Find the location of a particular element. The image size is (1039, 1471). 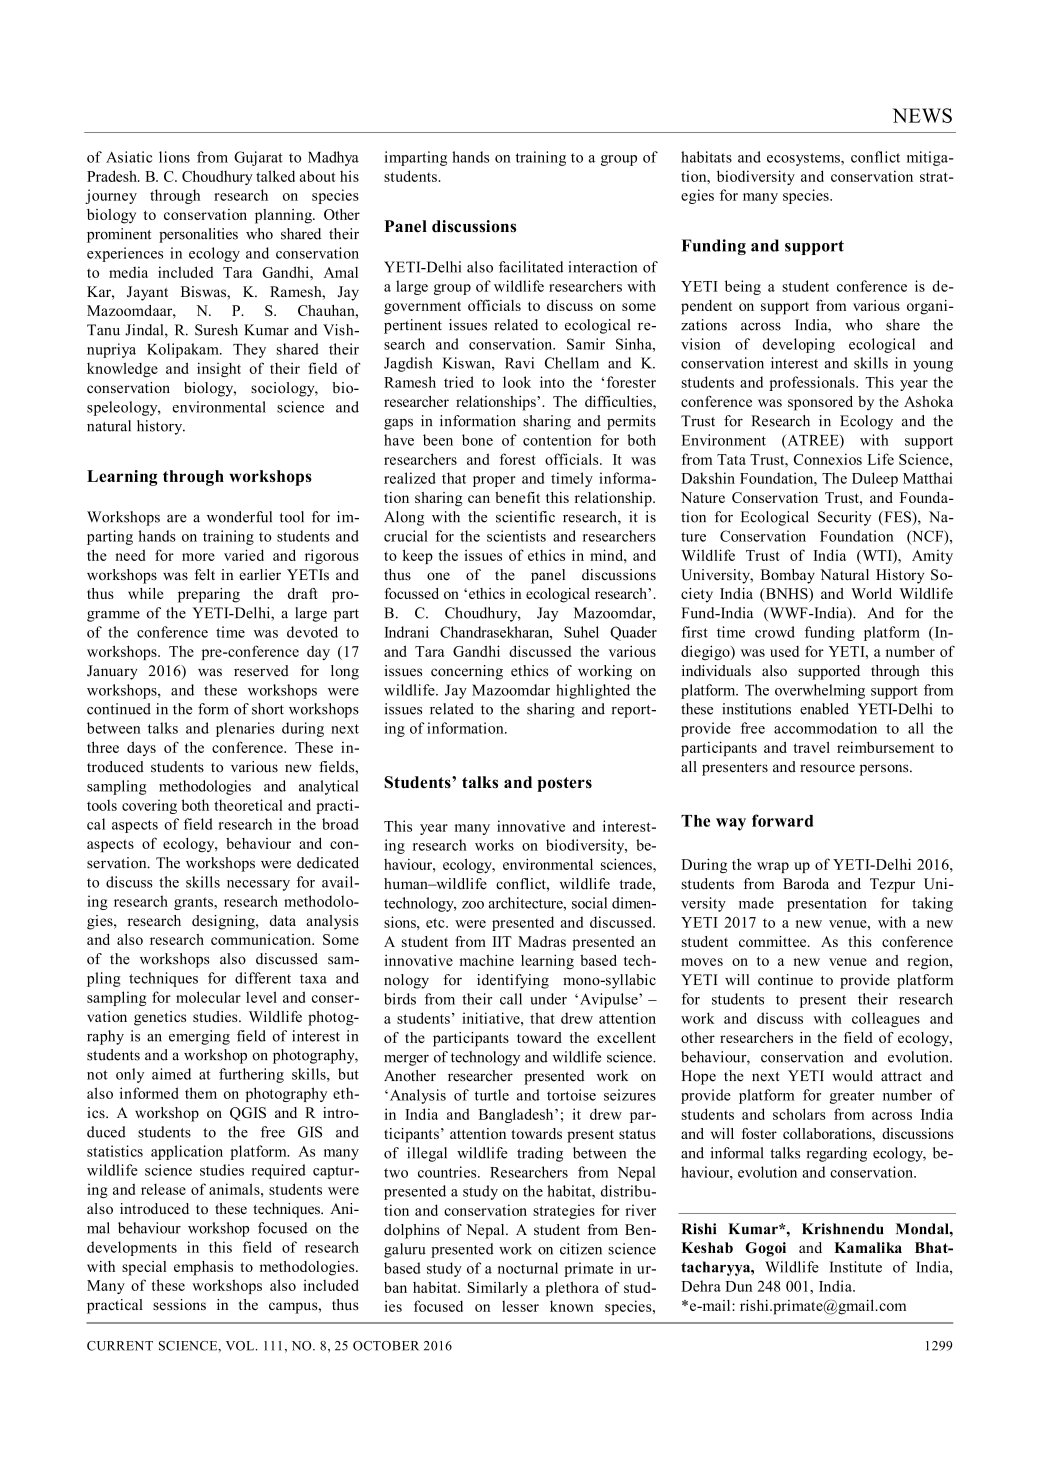

bone is located at coordinates (477, 440).
